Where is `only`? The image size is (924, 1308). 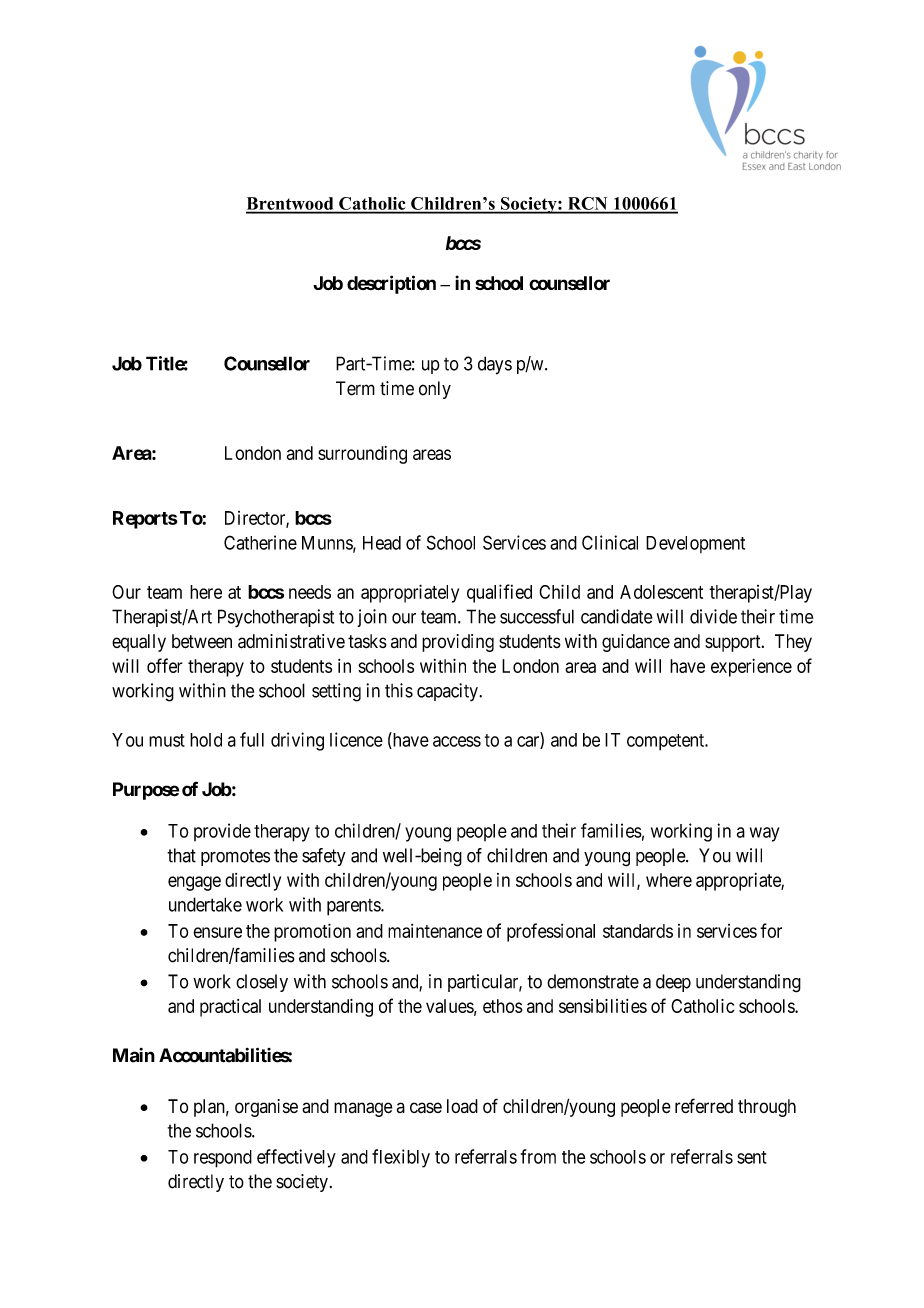 only is located at coordinates (435, 390).
